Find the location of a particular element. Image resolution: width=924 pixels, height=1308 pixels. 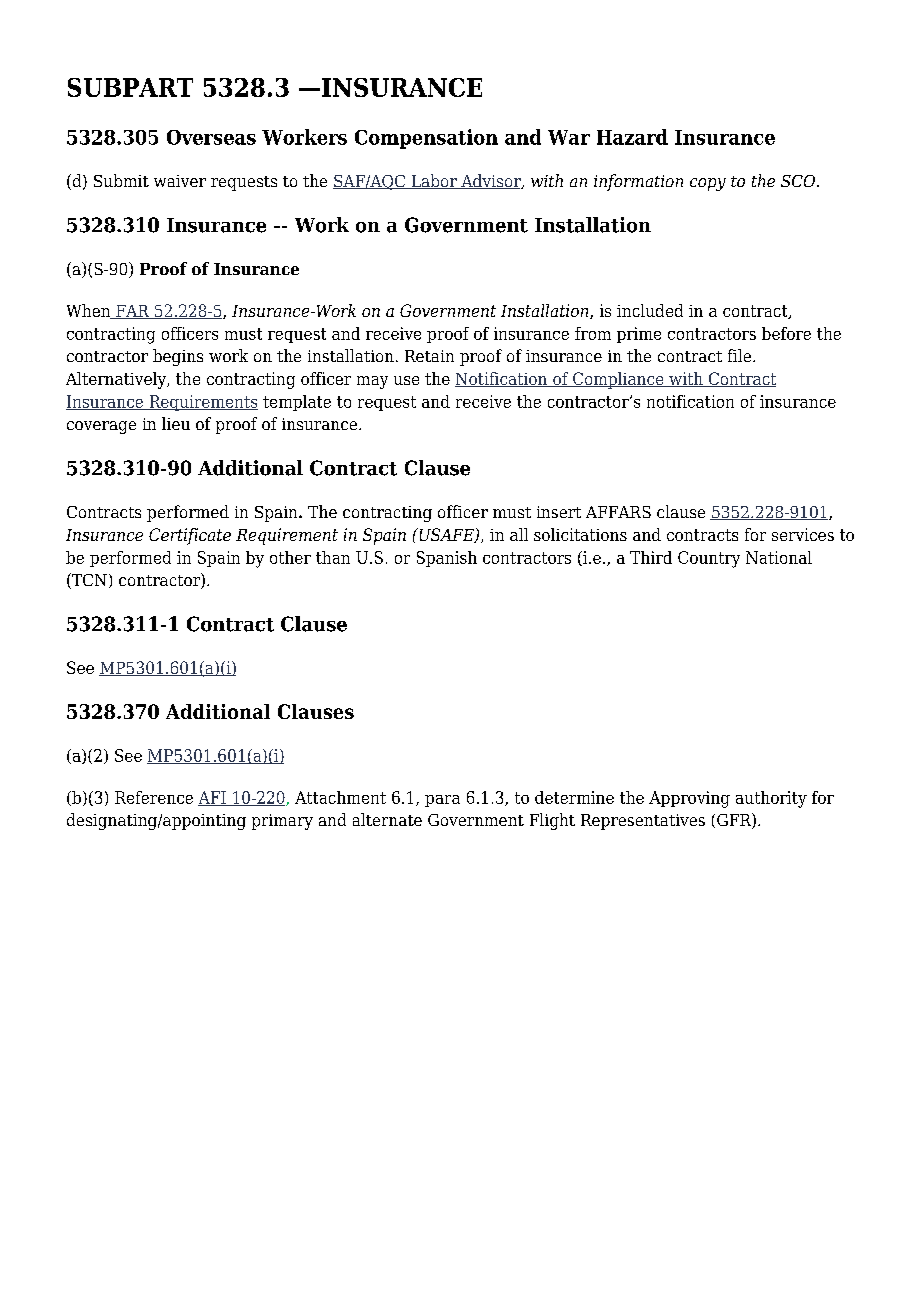

Approving is located at coordinates (689, 799).
